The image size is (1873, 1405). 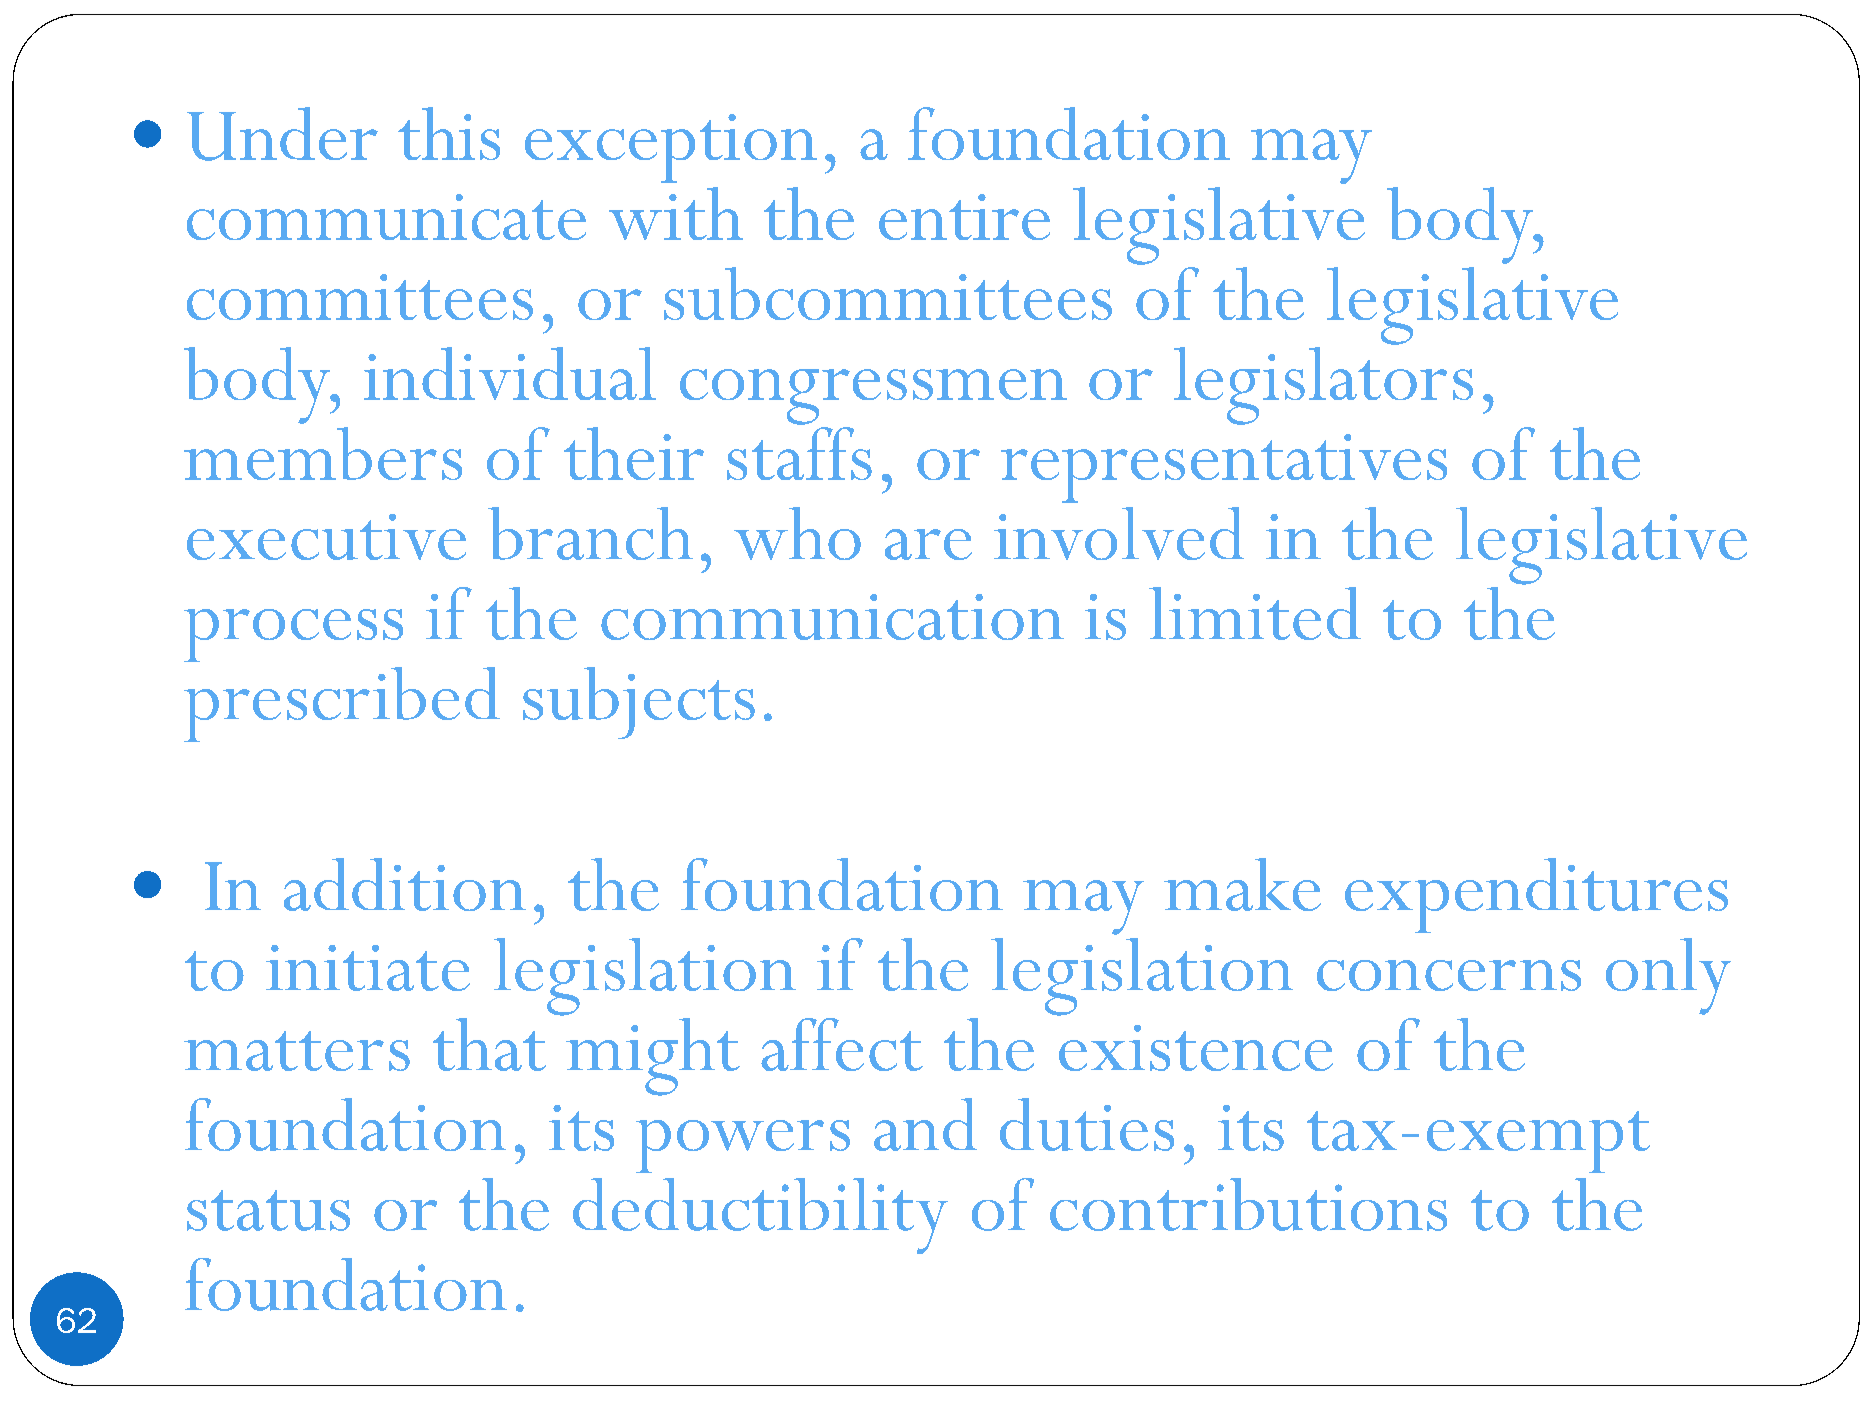 What do you see at coordinates (1248, 1204) in the page?
I see `contributions` at bounding box center [1248, 1204].
